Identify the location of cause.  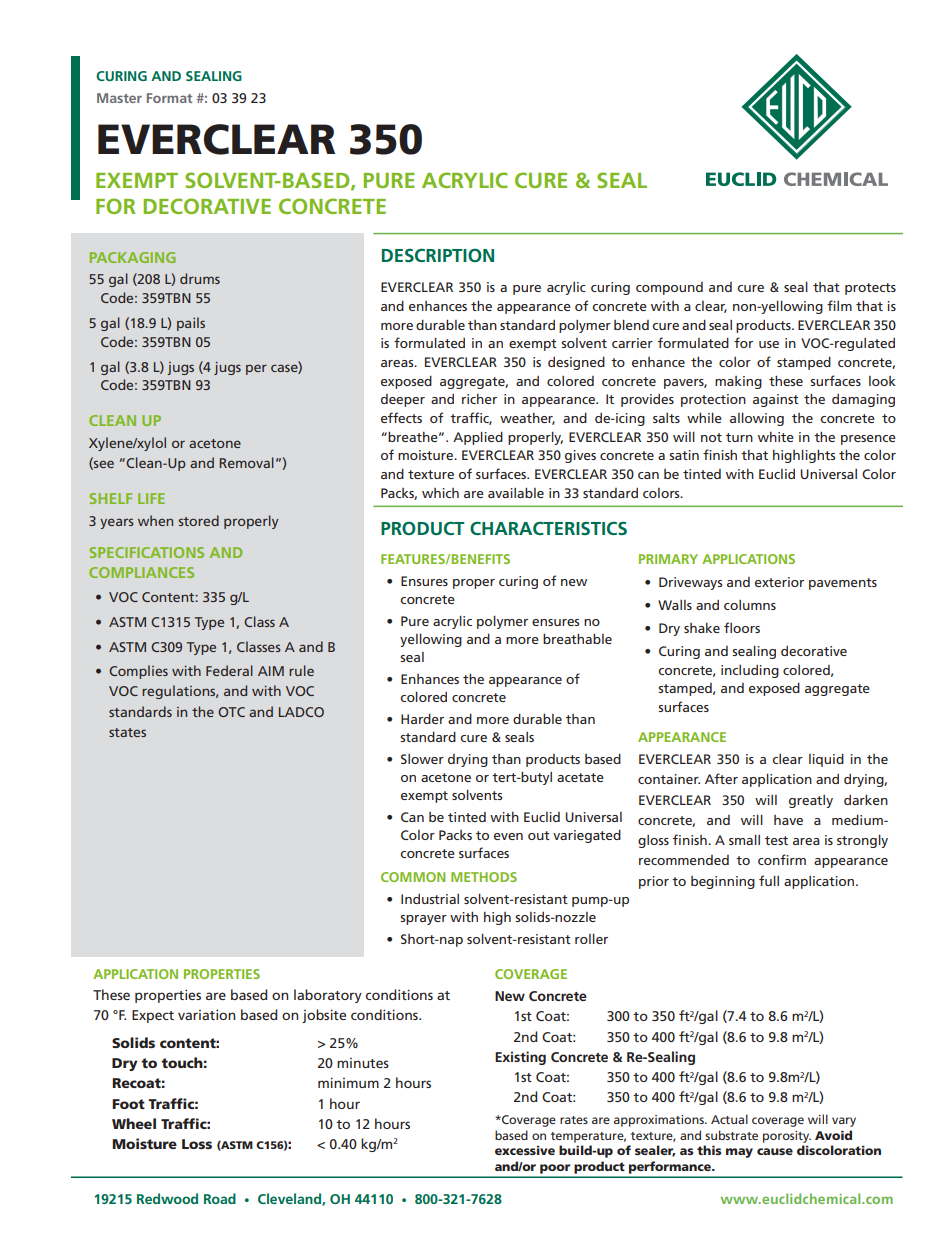
(775, 1151).
